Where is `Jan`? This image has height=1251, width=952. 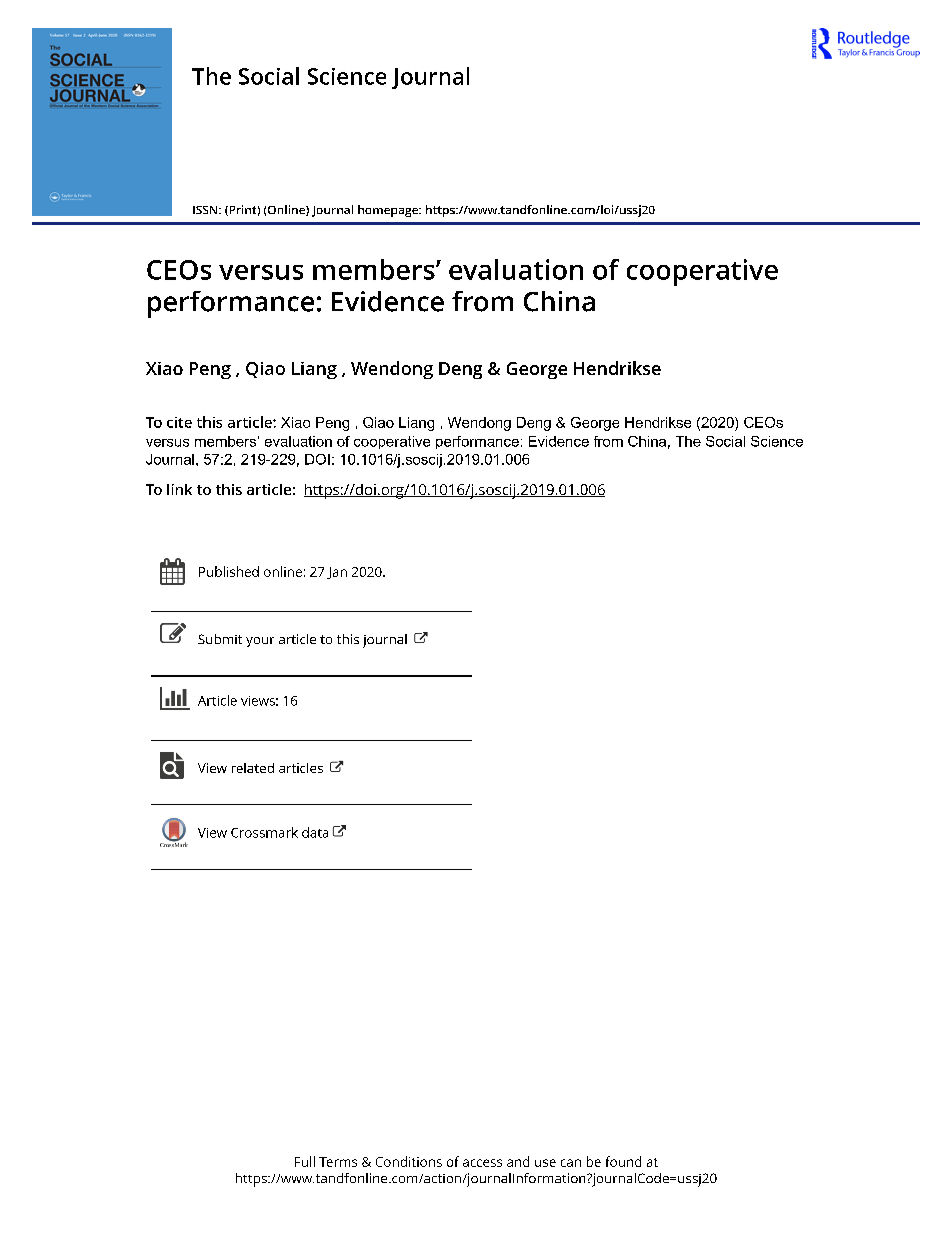
Jan is located at coordinates (337, 573).
